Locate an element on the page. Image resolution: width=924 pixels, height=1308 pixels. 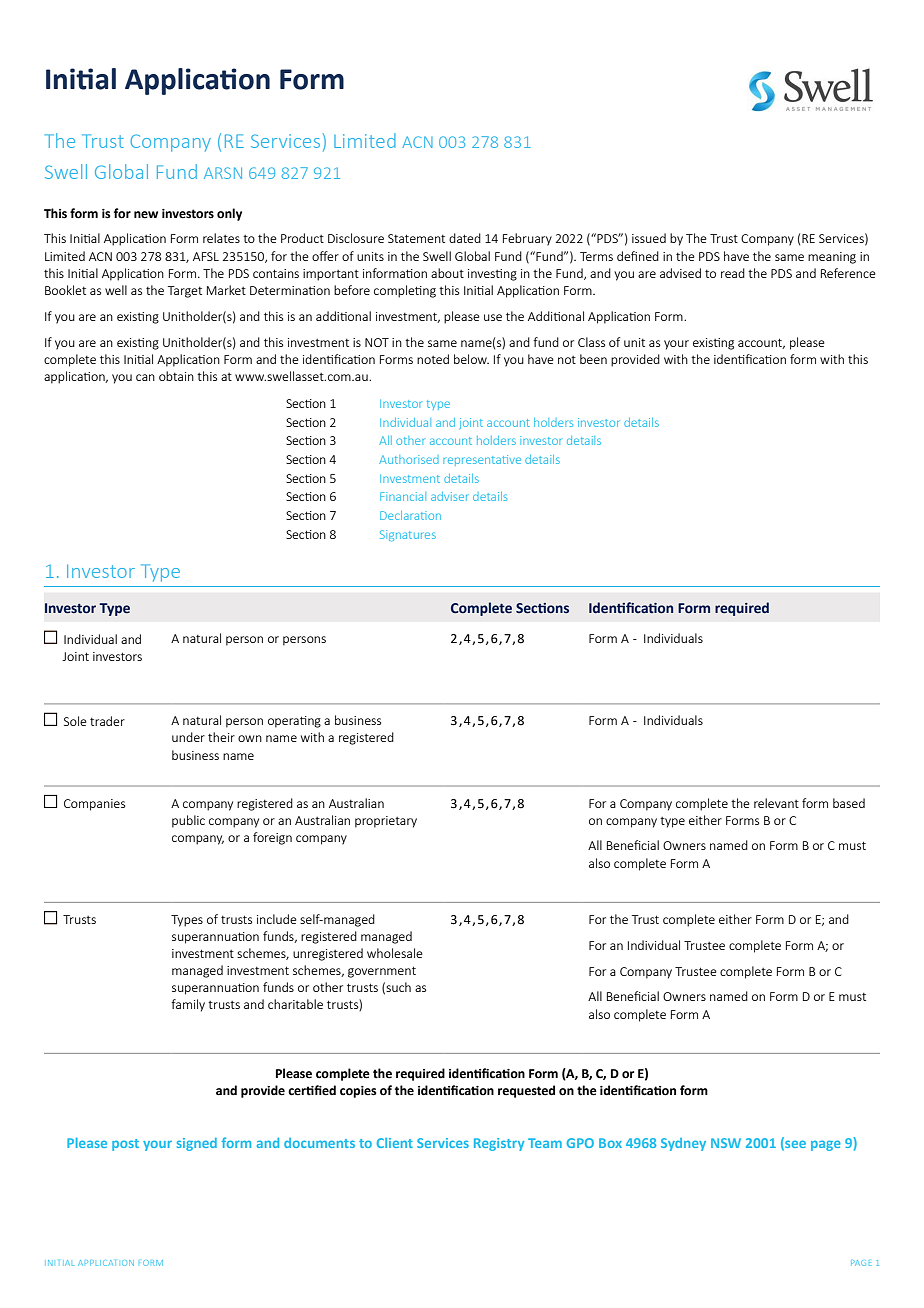
Signatures is located at coordinates (408, 535).
